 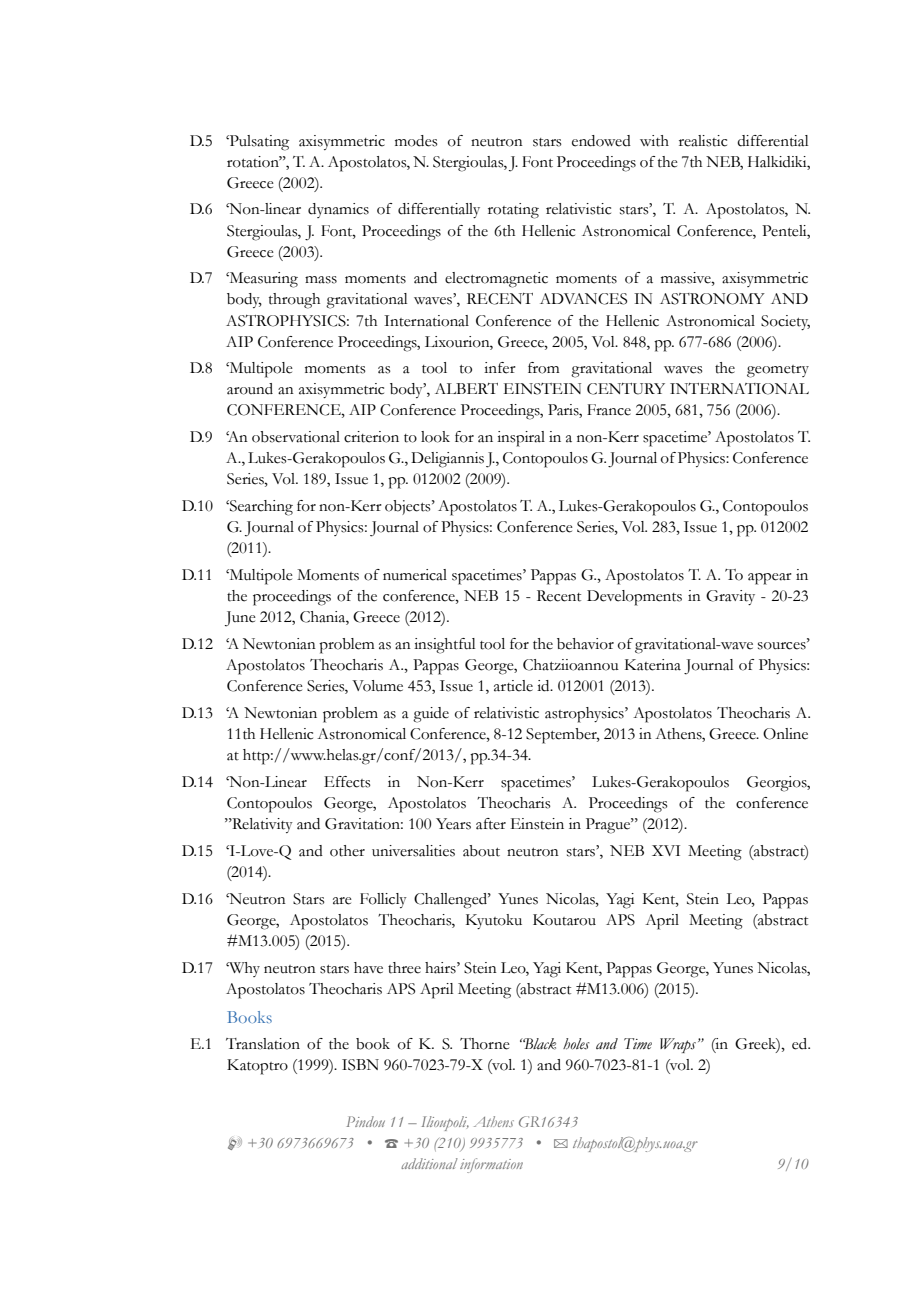 What do you see at coordinates (666, 850) in the screenshot?
I see `XVI` at bounding box center [666, 850].
